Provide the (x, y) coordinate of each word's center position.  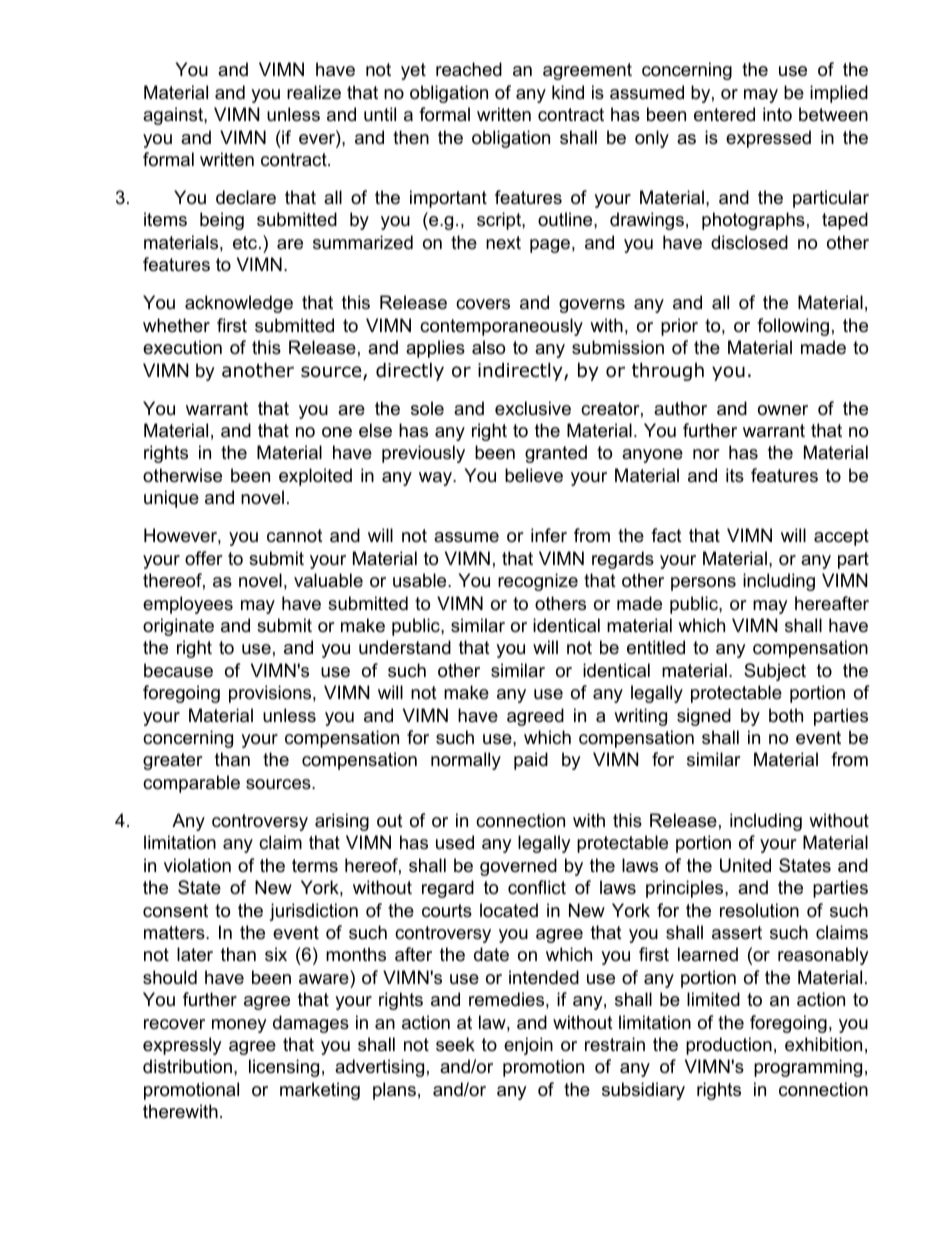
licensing (284, 1068)
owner (783, 410)
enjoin (528, 1046)
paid (531, 761)
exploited (315, 477)
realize (314, 92)
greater (173, 761)
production (729, 1046)
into (777, 114)
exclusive (533, 408)
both (786, 715)
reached (469, 69)
